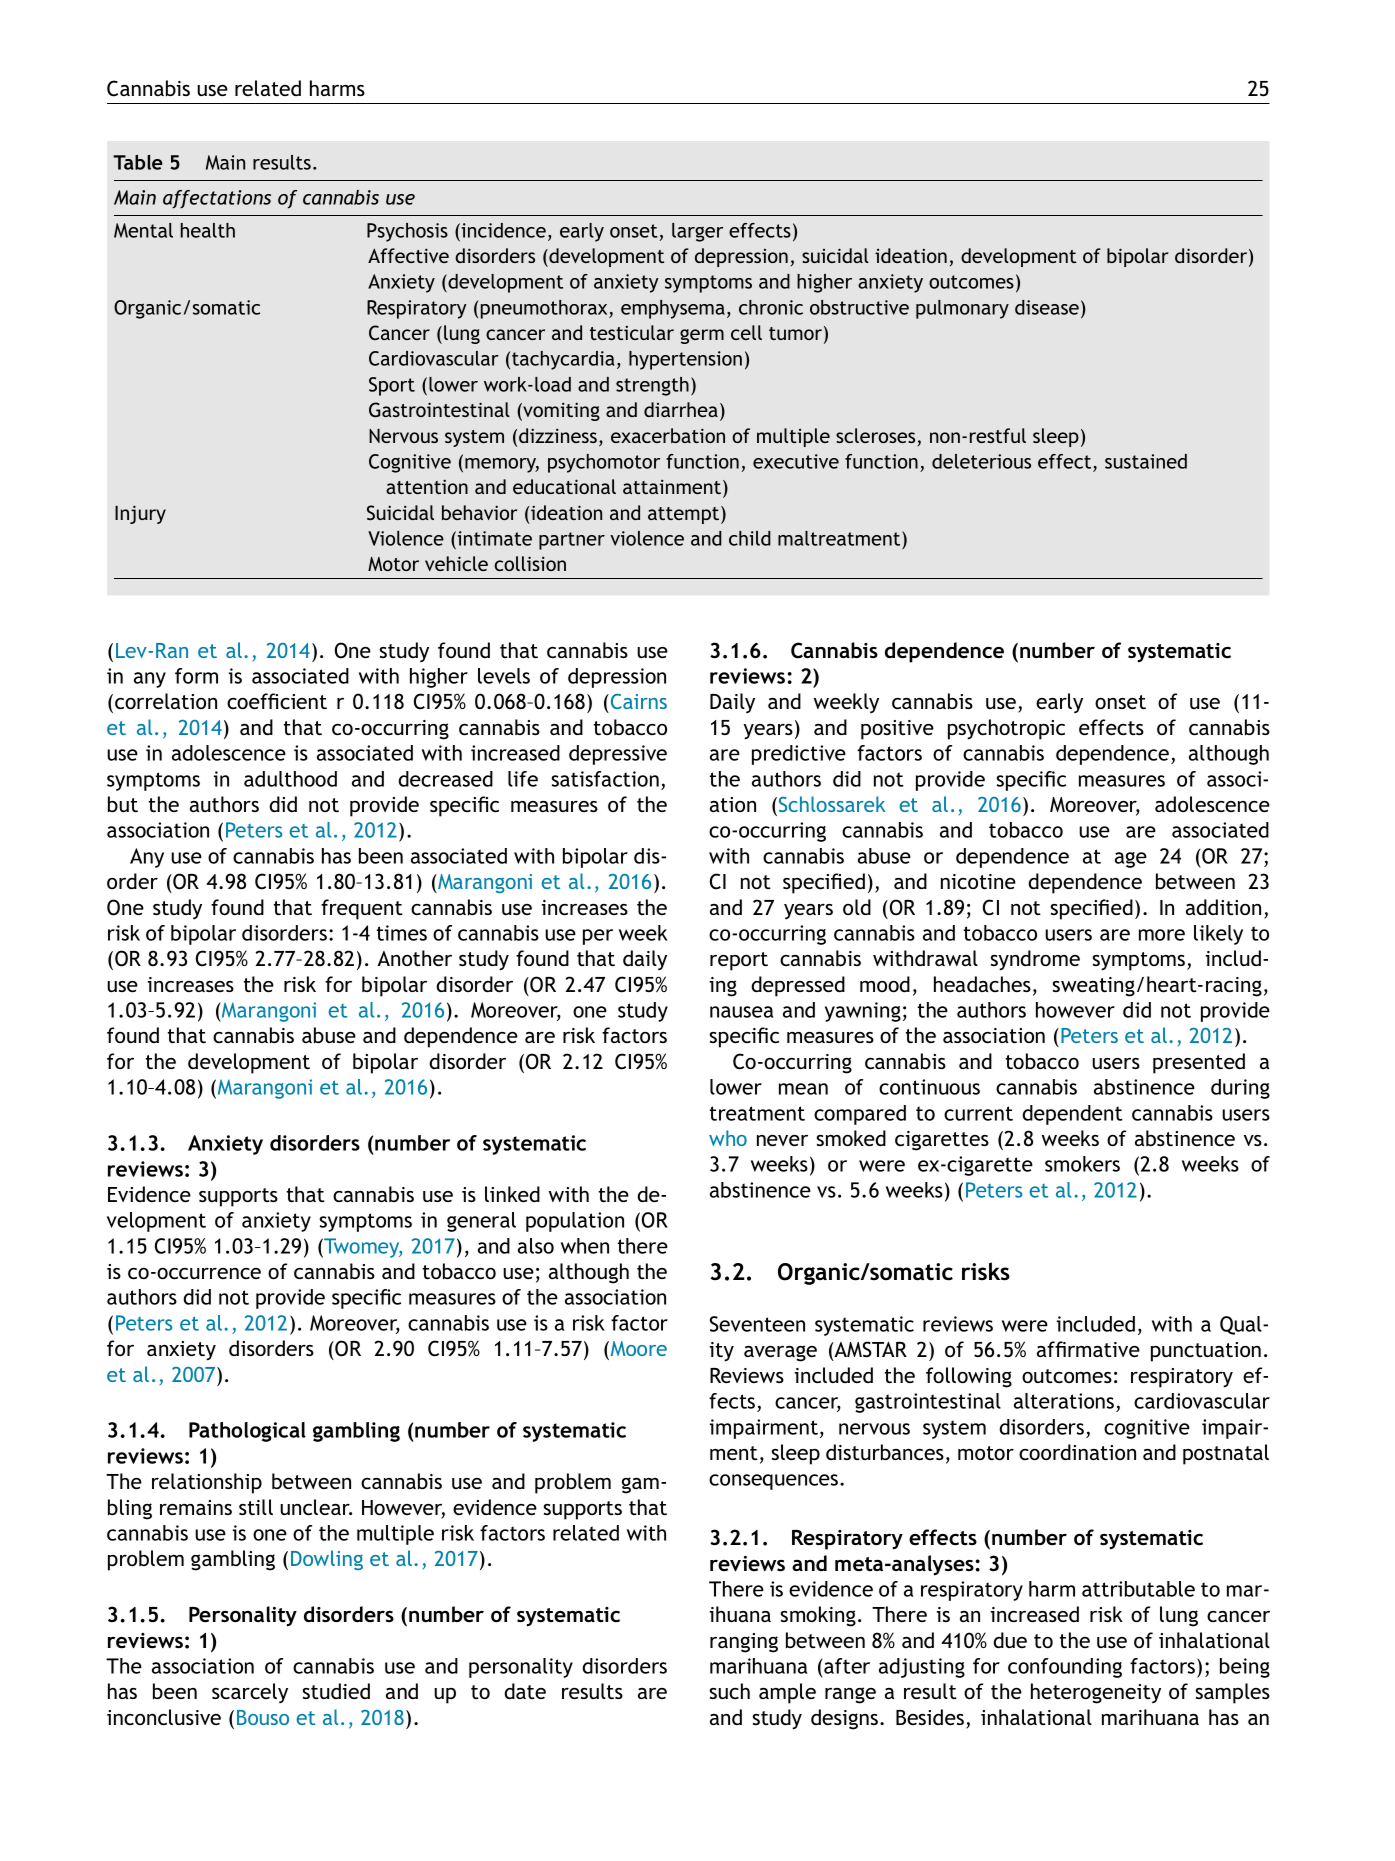 The image size is (1395, 1861). I want to click on such, so click(729, 1691).
